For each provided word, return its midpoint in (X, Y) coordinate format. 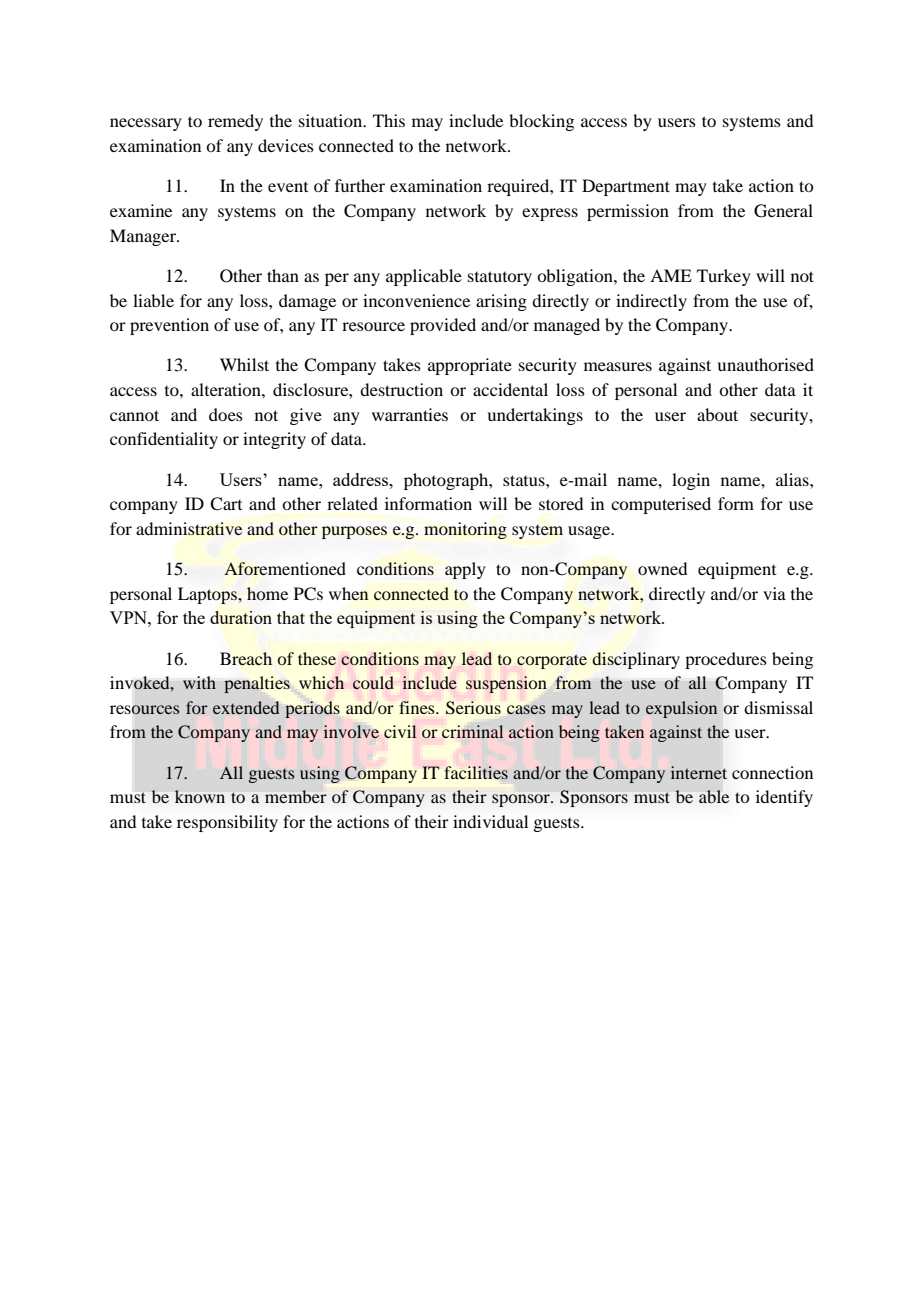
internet (699, 772)
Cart (226, 504)
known (200, 796)
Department (626, 187)
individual (490, 821)
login (691, 481)
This (389, 120)
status (525, 480)
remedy (235, 122)
